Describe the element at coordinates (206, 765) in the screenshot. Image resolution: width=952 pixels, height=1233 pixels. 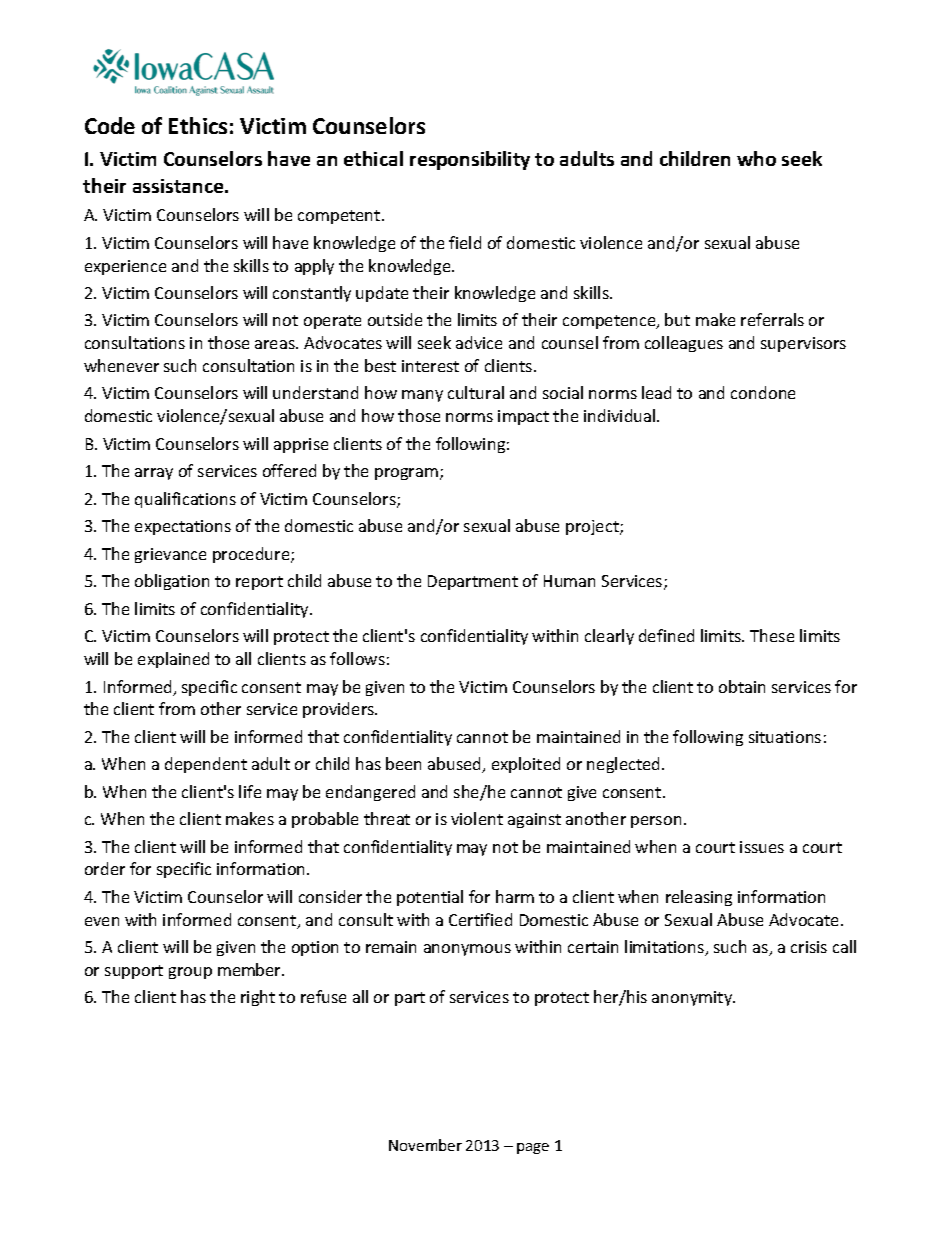
I see `dependent` at that location.
